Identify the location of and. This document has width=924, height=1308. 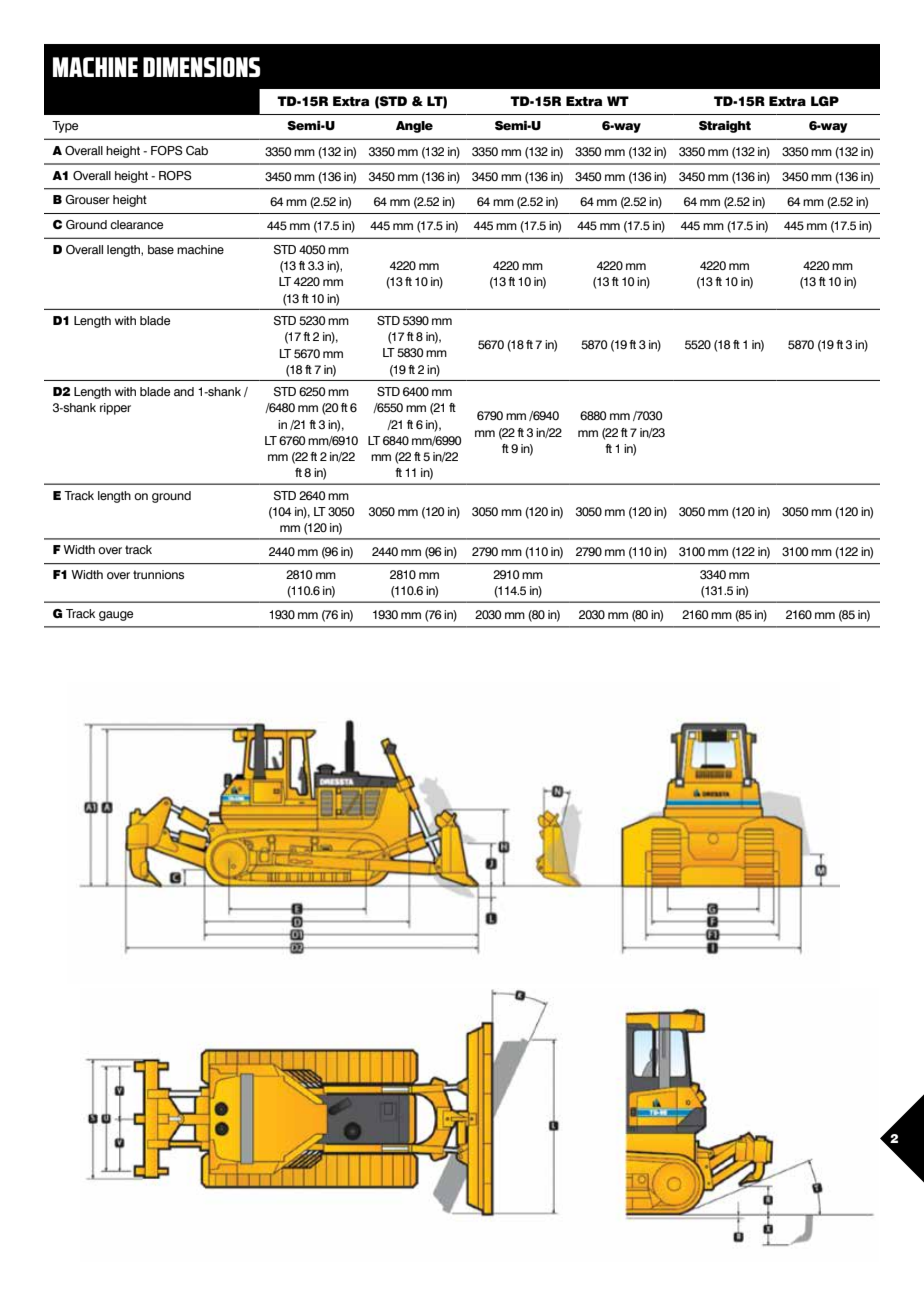
(184, 391).
